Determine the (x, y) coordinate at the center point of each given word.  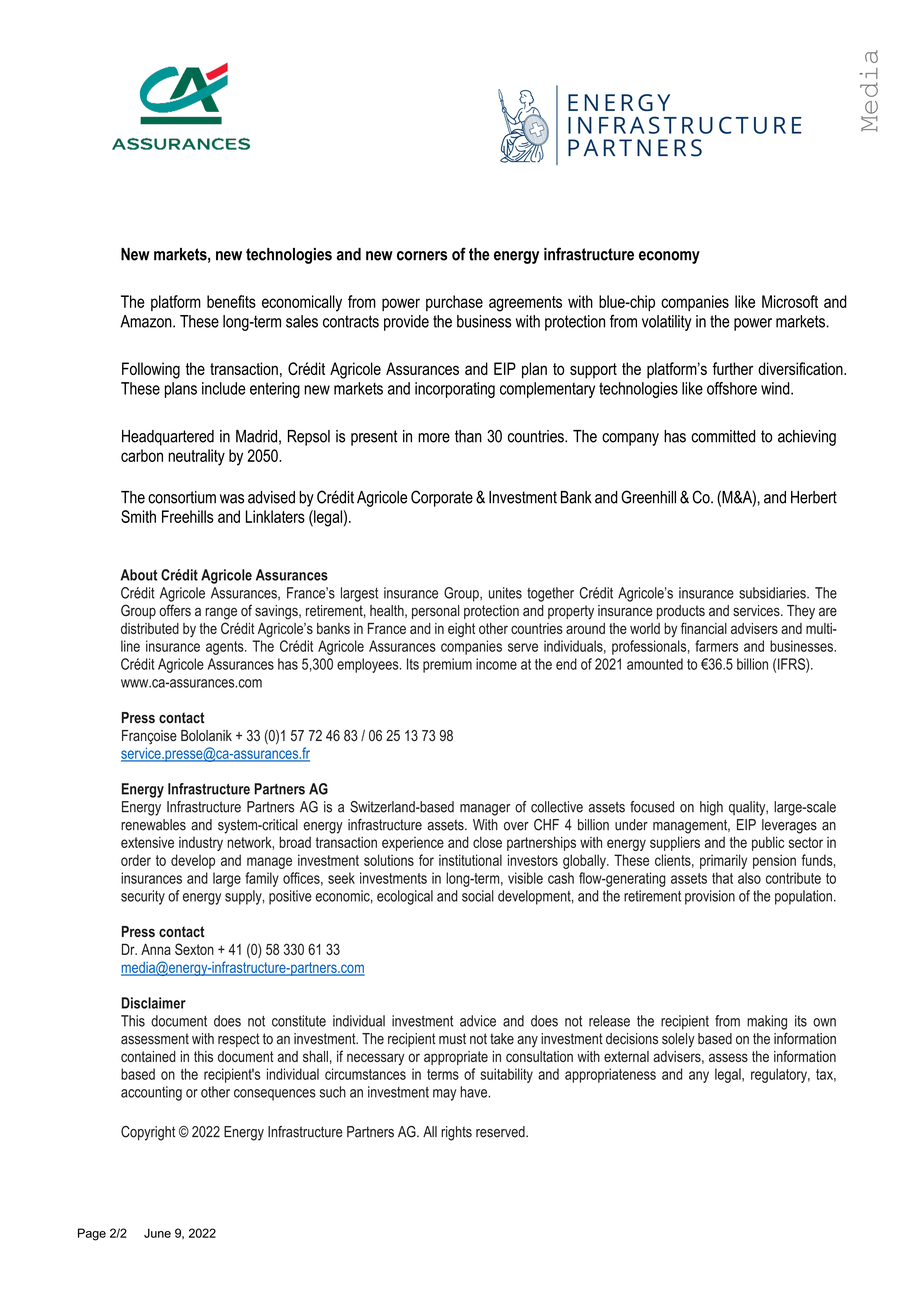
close (487, 842)
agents (226, 648)
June (157, 1233)
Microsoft (790, 301)
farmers (716, 646)
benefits (231, 301)
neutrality (196, 457)
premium (447, 665)
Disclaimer (154, 1003)
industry (201, 844)
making (767, 1022)
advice (478, 1021)
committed (723, 436)
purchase (454, 303)
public (768, 843)
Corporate (442, 498)
